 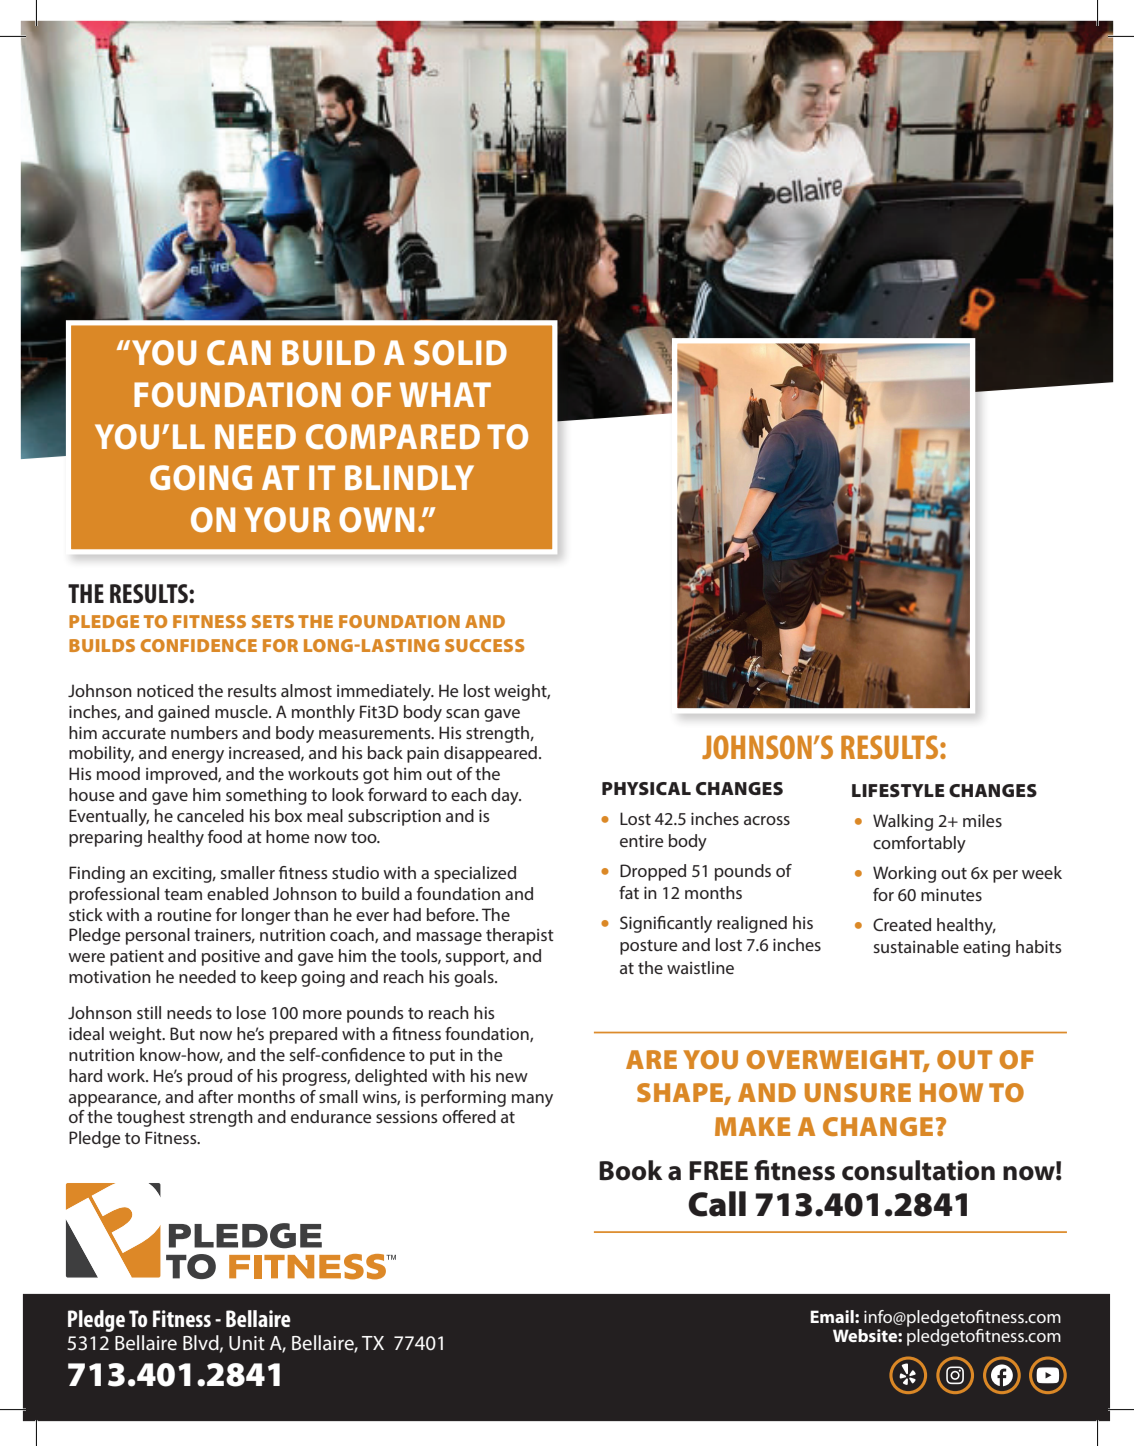 What do you see at coordinates (858, 1092) in the image?
I see `UNSURE` at bounding box center [858, 1092].
